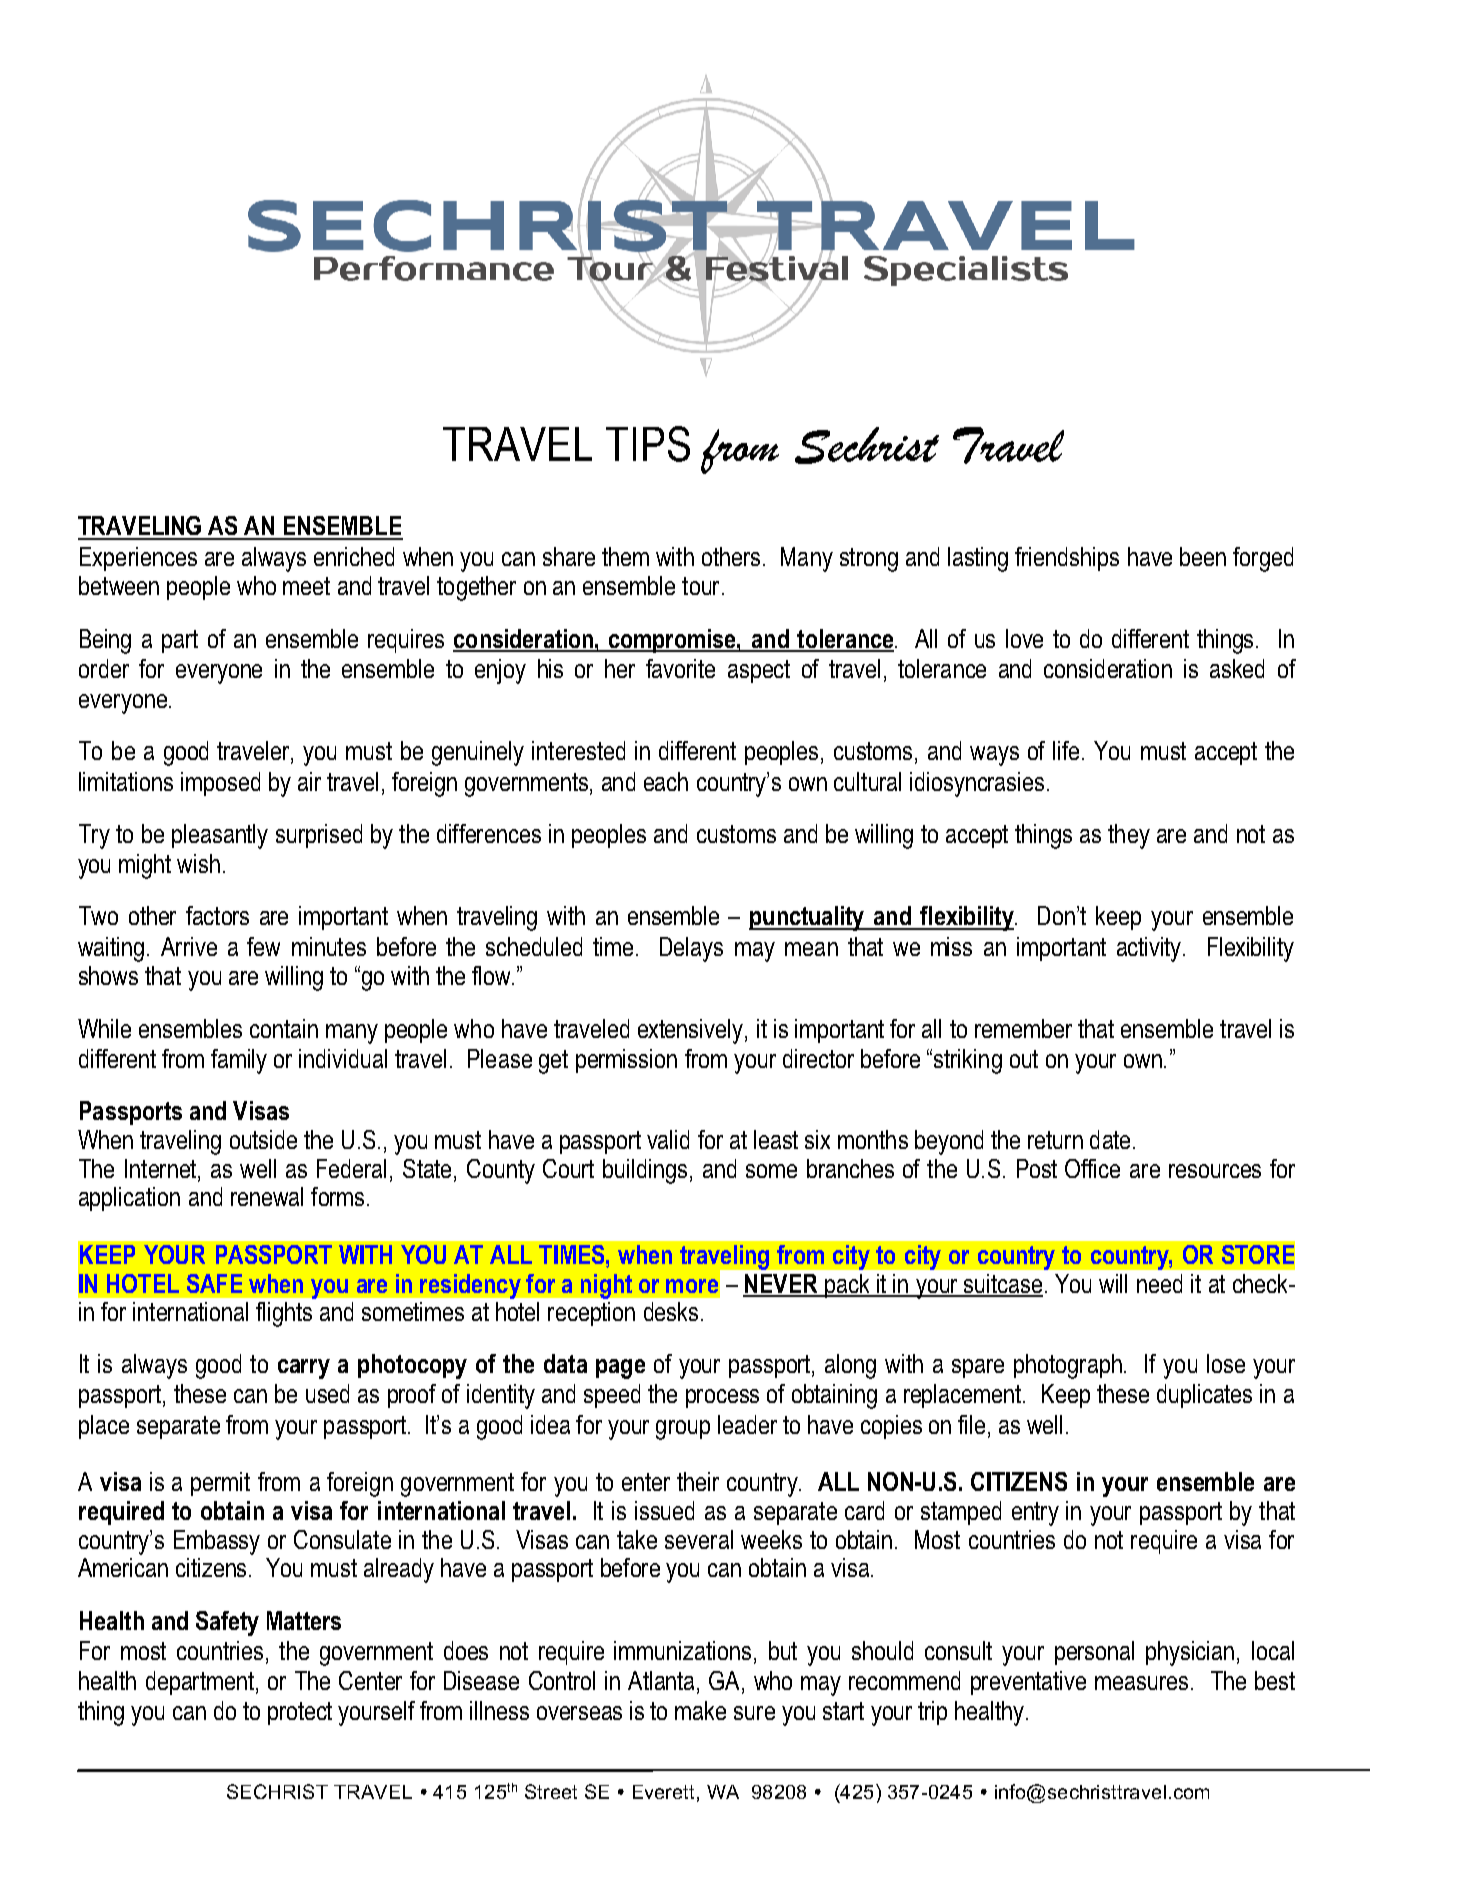 Image resolution: width=1465 pixels, height=1895 pixels. Describe the element at coordinates (700, 1710) in the screenshot. I see `make` at that location.
